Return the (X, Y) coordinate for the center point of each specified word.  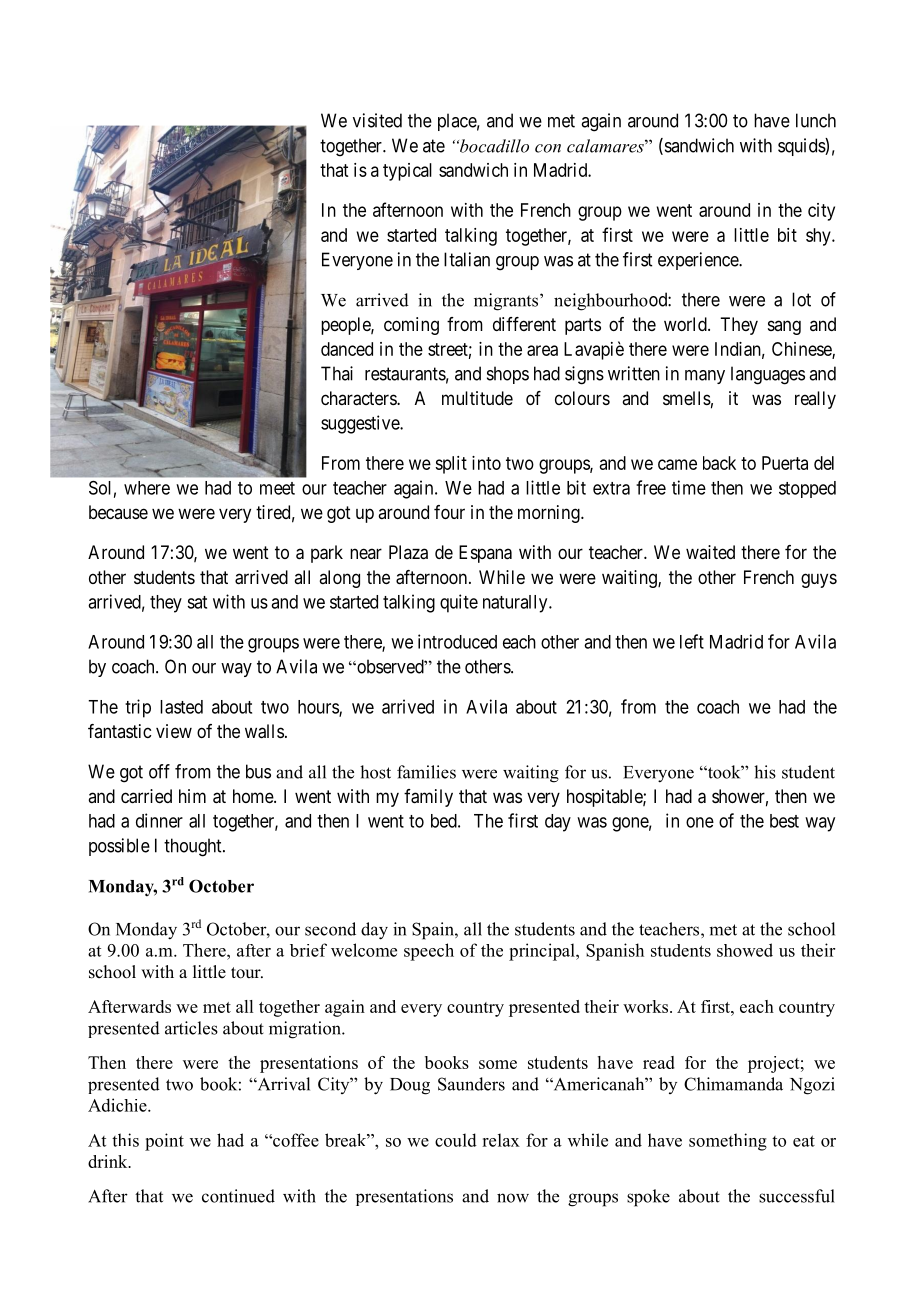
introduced (457, 641)
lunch (816, 120)
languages (768, 375)
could (456, 1140)
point (164, 1142)
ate (434, 146)
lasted (181, 707)
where (147, 488)
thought (194, 847)
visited (377, 120)
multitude (477, 398)
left (692, 641)
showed (745, 950)
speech (429, 952)
